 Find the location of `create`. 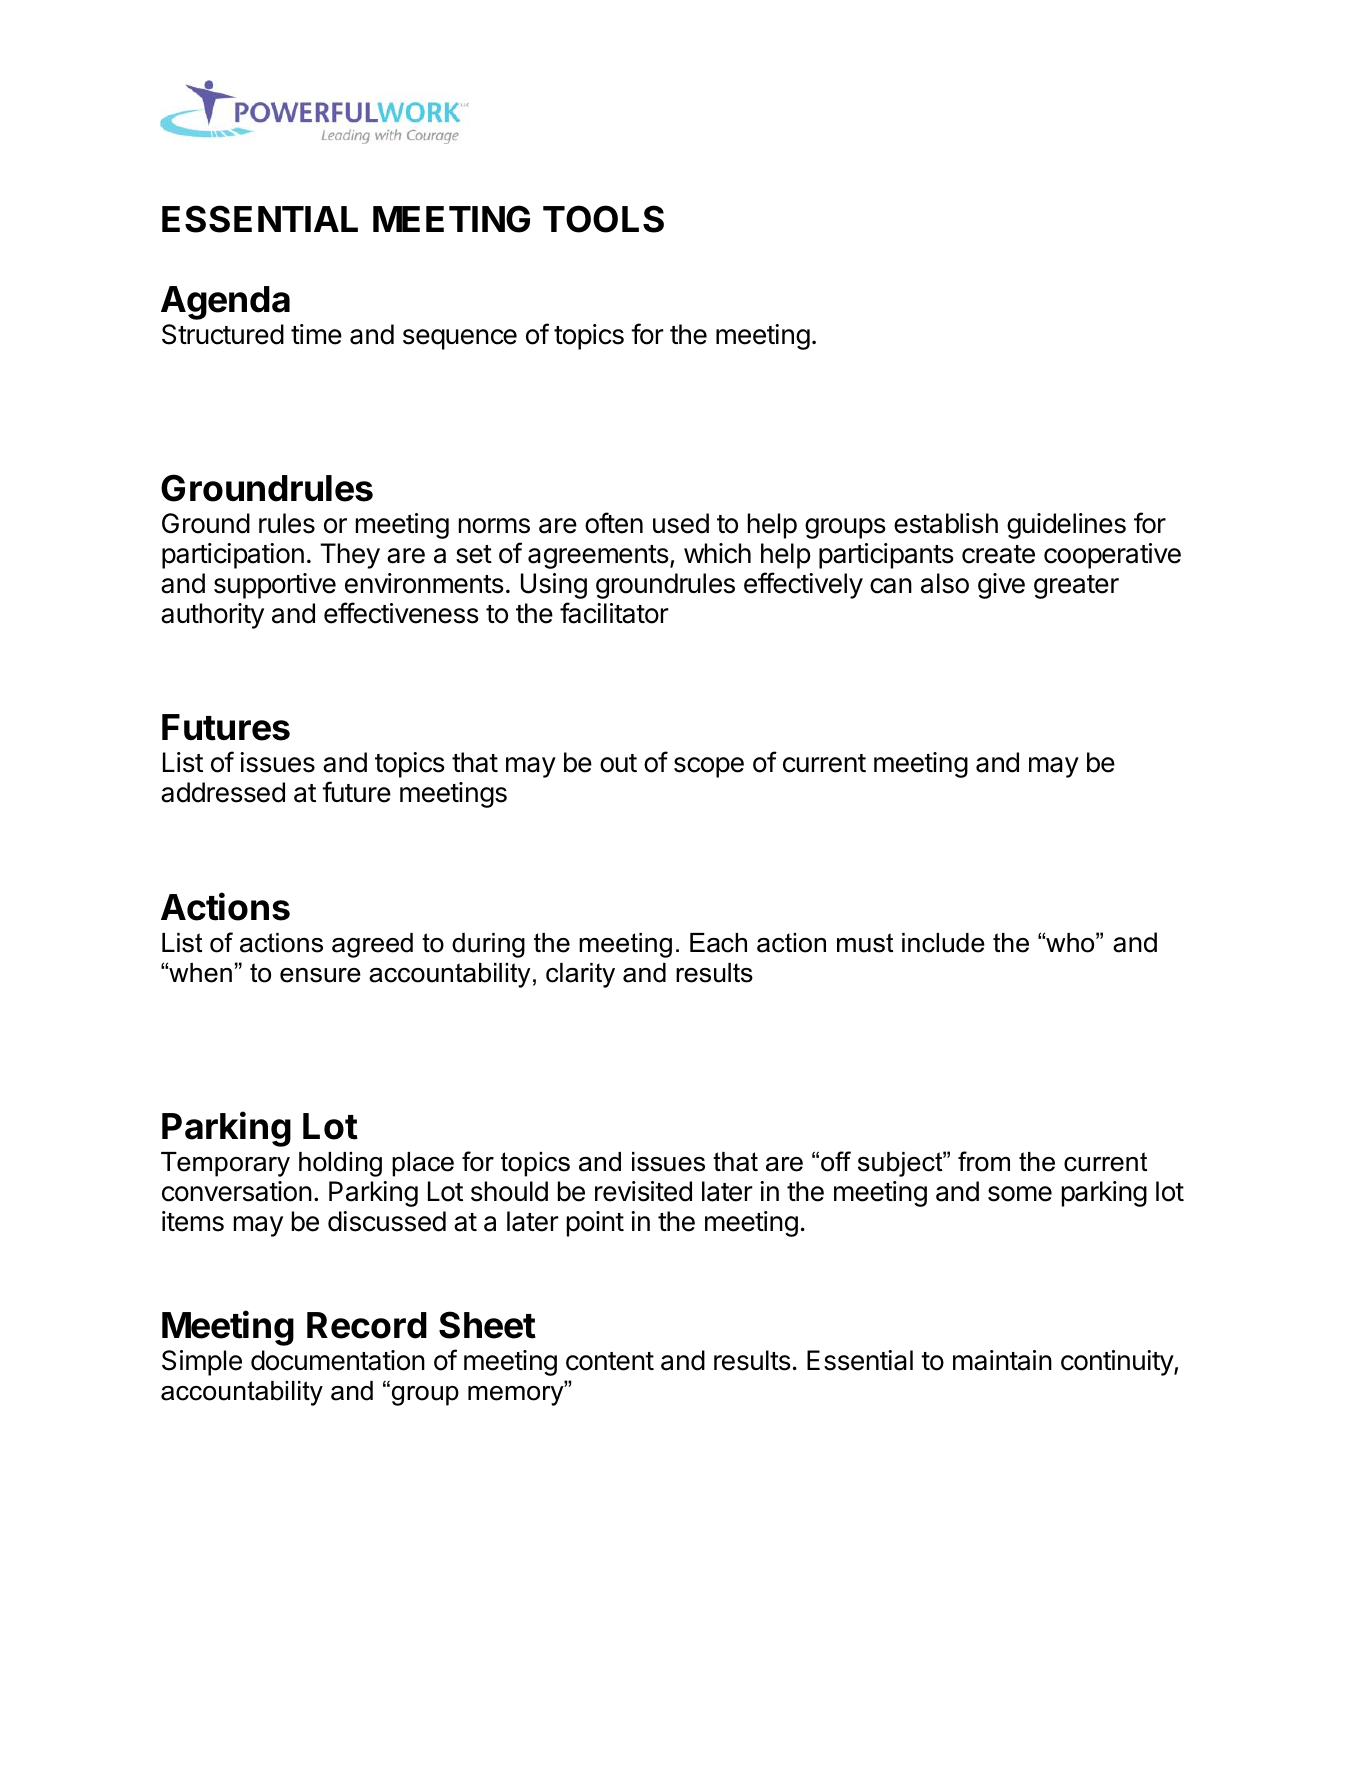

create is located at coordinates (998, 554).
